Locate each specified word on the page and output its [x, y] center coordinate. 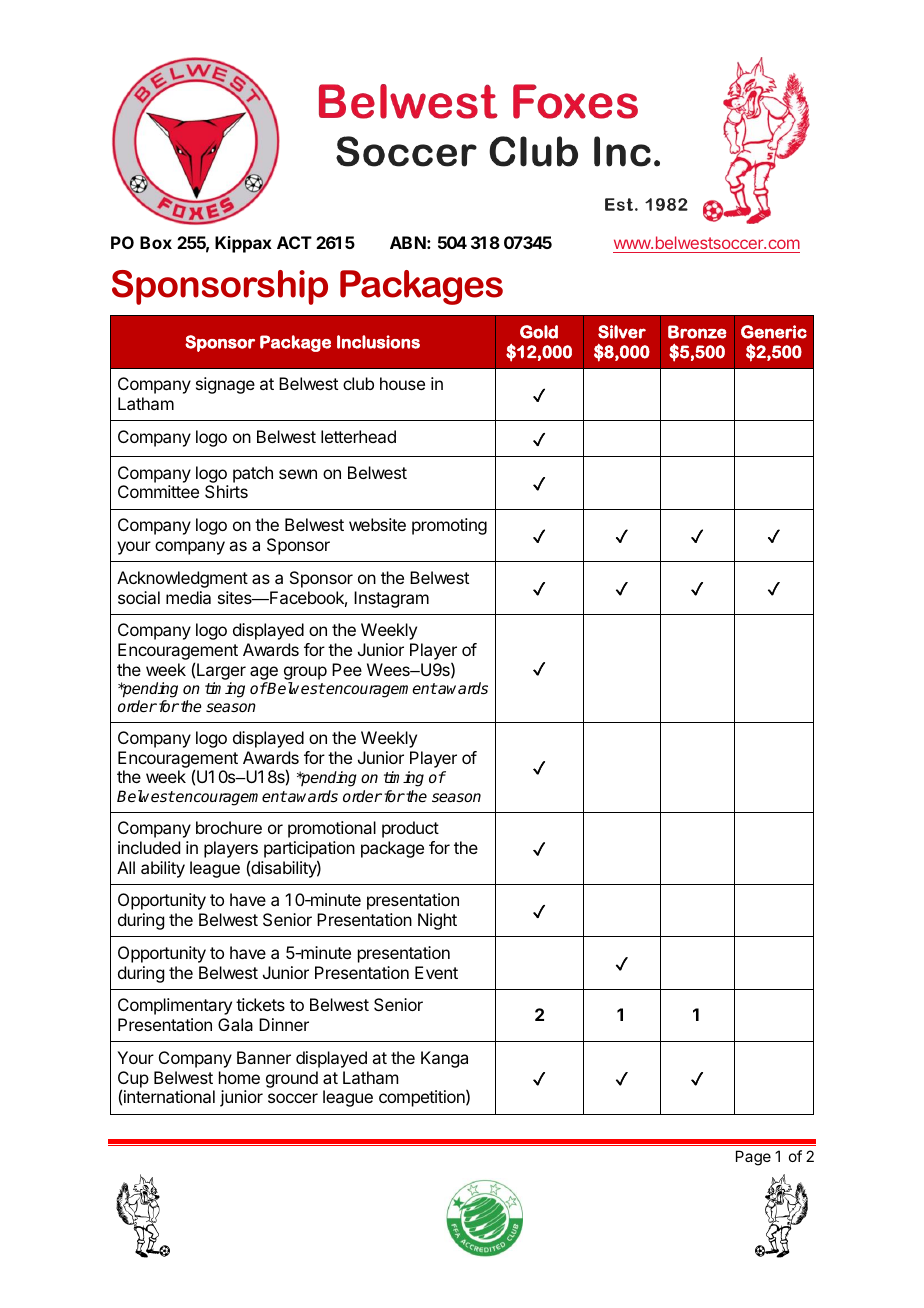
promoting [449, 526]
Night [437, 921]
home [239, 1077]
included [149, 847]
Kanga [444, 1059]
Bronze [697, 332]
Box [156, 242]
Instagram [391, 599]
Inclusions [378, 342]
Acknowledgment [182, 579]
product [410, 829]
